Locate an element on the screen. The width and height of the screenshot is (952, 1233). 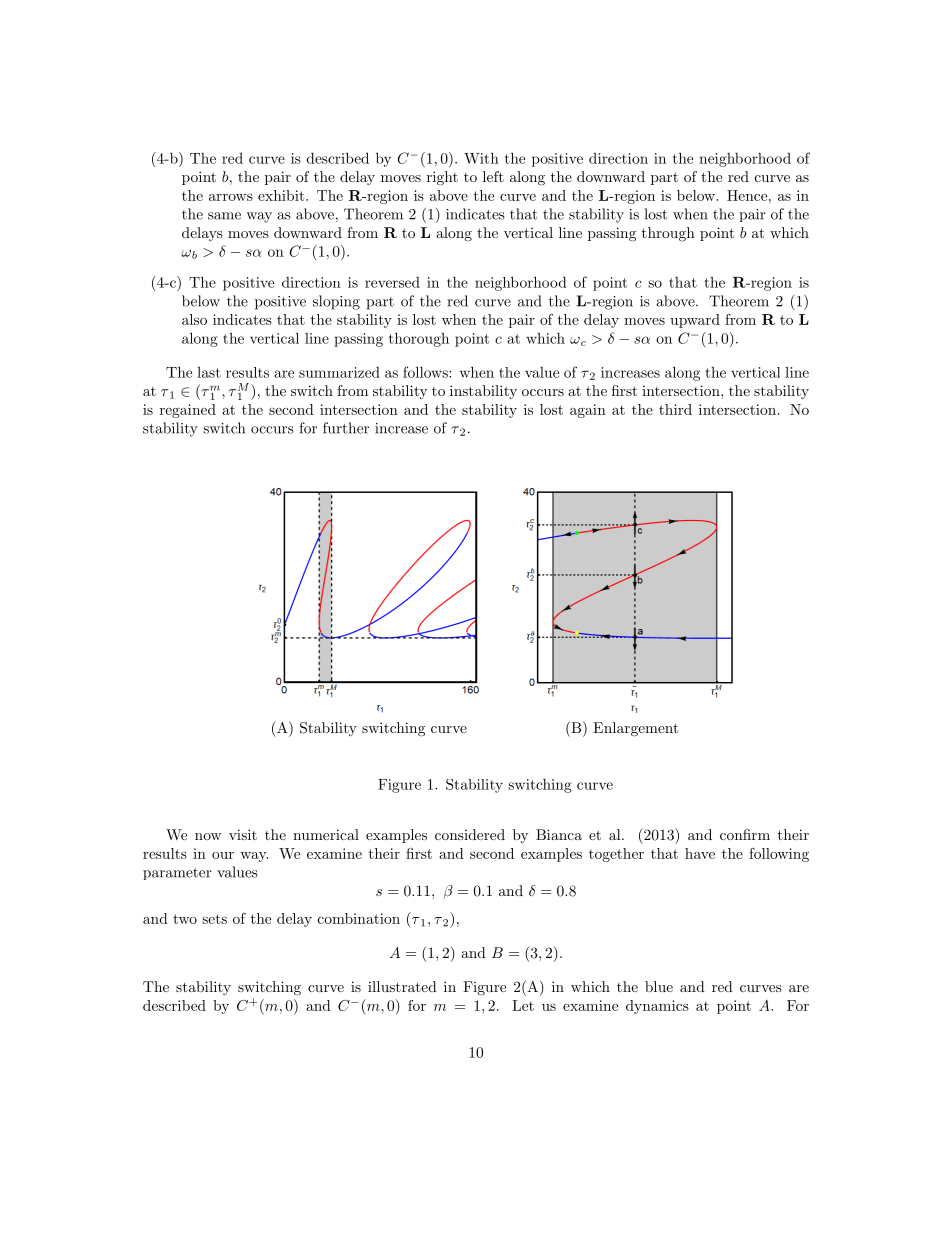
Let is located at coordinates (523, 1005).
